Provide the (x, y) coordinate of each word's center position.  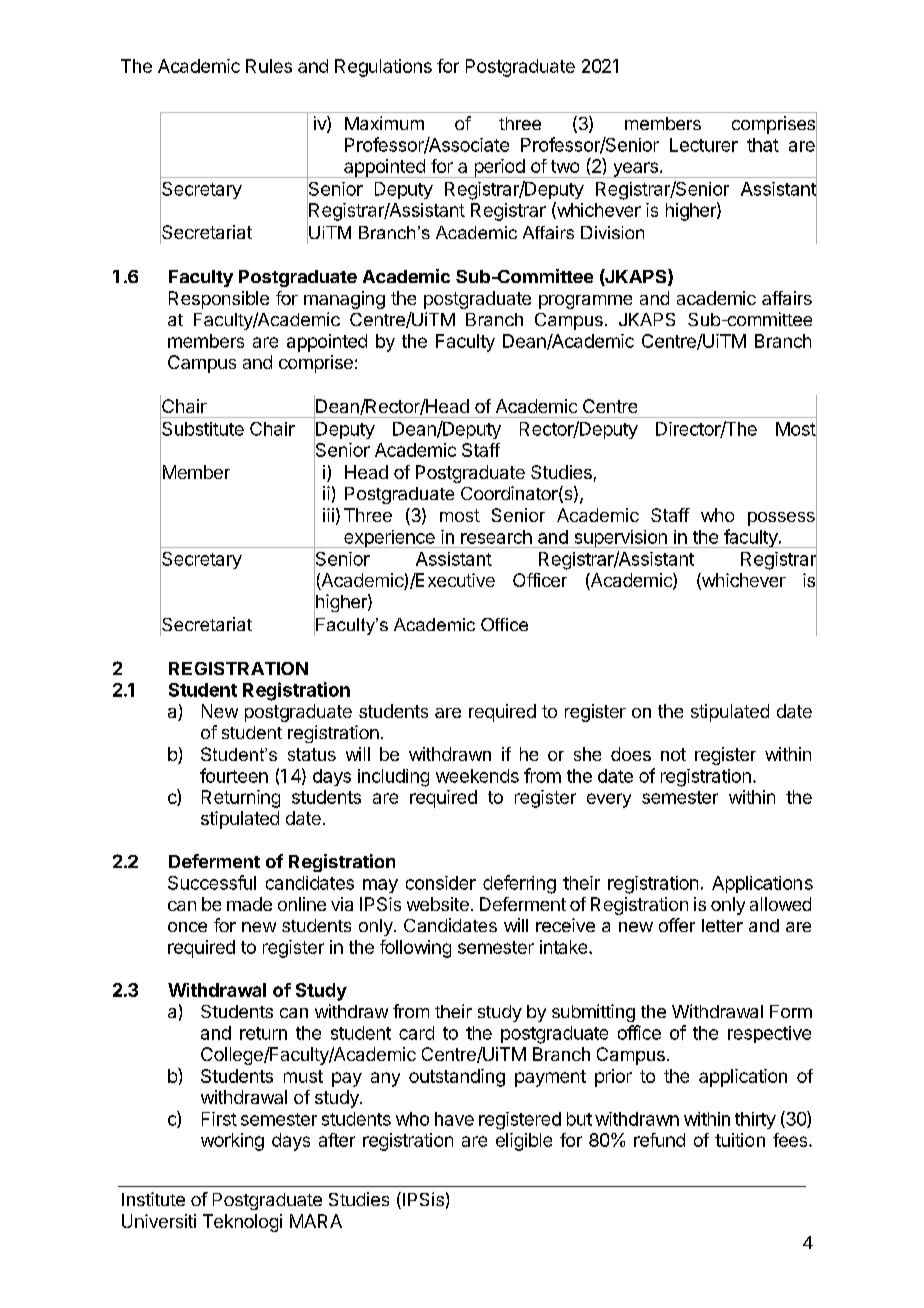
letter (722, 925)
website (438, 904)
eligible (524, 1142)
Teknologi (242, 1223)
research (496, 537)
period (499, 168)
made (249, 904)
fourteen (234, 775)
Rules (269, 66)
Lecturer (704, 145)
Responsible (219, 300)
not (673, 754)
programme (585, 302)
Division (612, 232)
